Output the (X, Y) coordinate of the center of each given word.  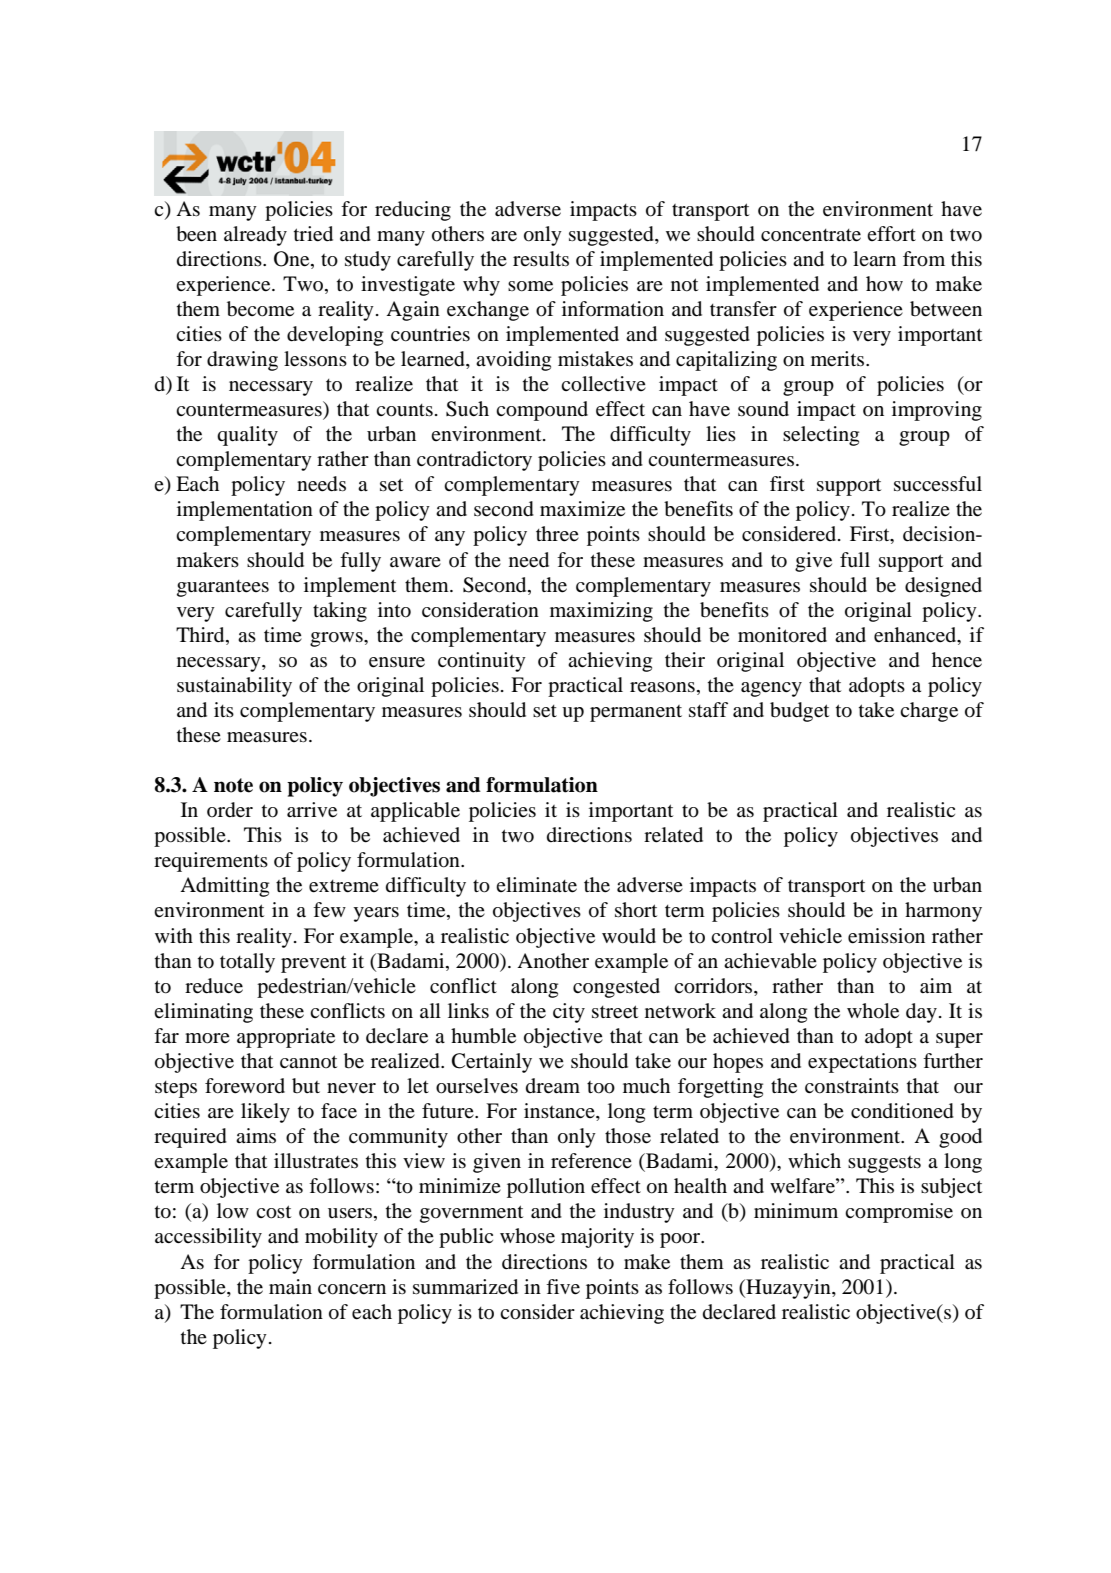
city (569, 1013)
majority (597, 1238)
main (290, 1287)
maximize (582, 509)
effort (891, 234)
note (233, 785)
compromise (899, 1213)
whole (873, 1011)
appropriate (286, 1038)
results (541, 259)
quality (247, 436)
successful (938, 484)
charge (929, 712)
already (255, 236)
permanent (636, 713)
